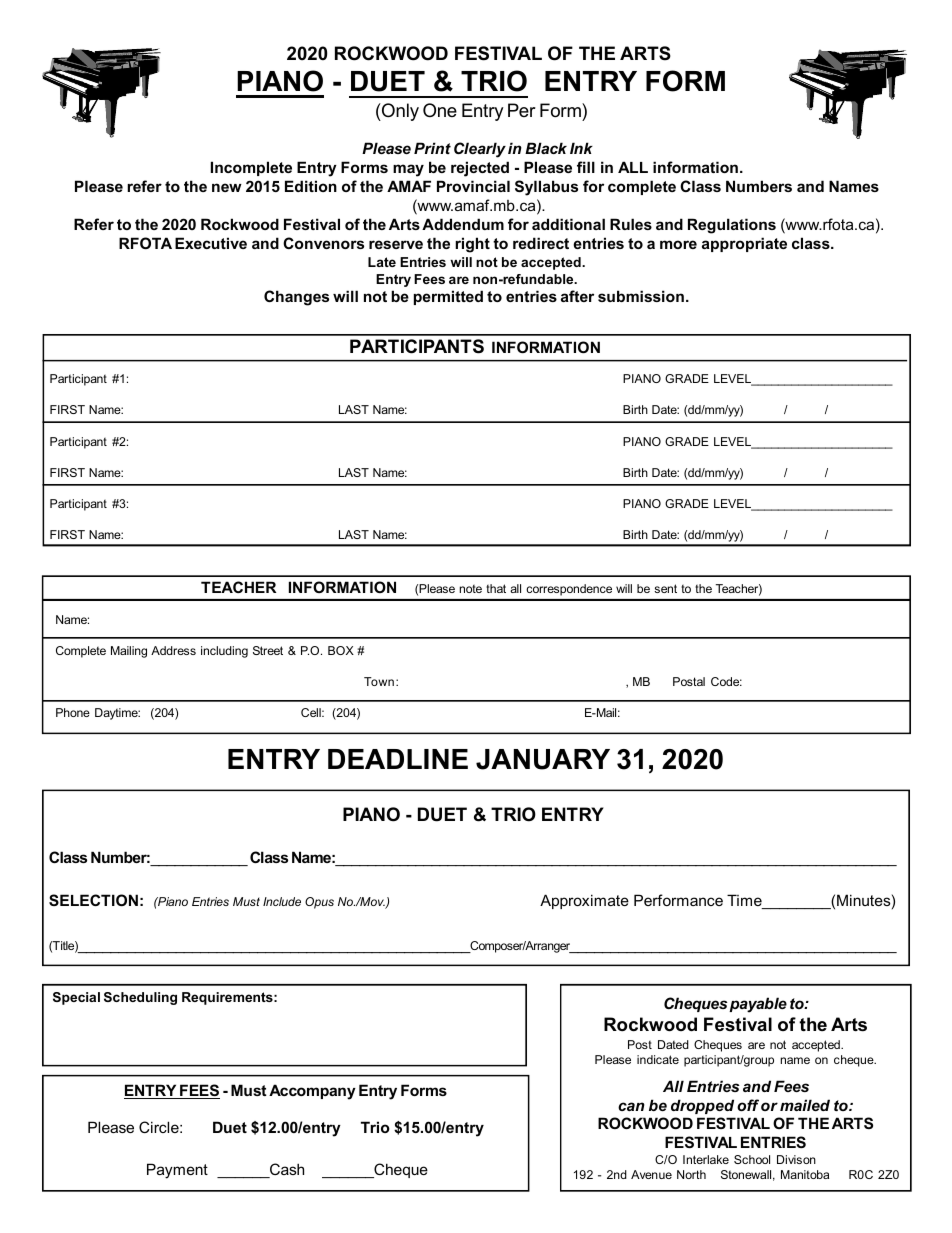 Image resolution: width=952 pixels, height=1233 pixels. I want to click on Numbers, so click(759, 186).
